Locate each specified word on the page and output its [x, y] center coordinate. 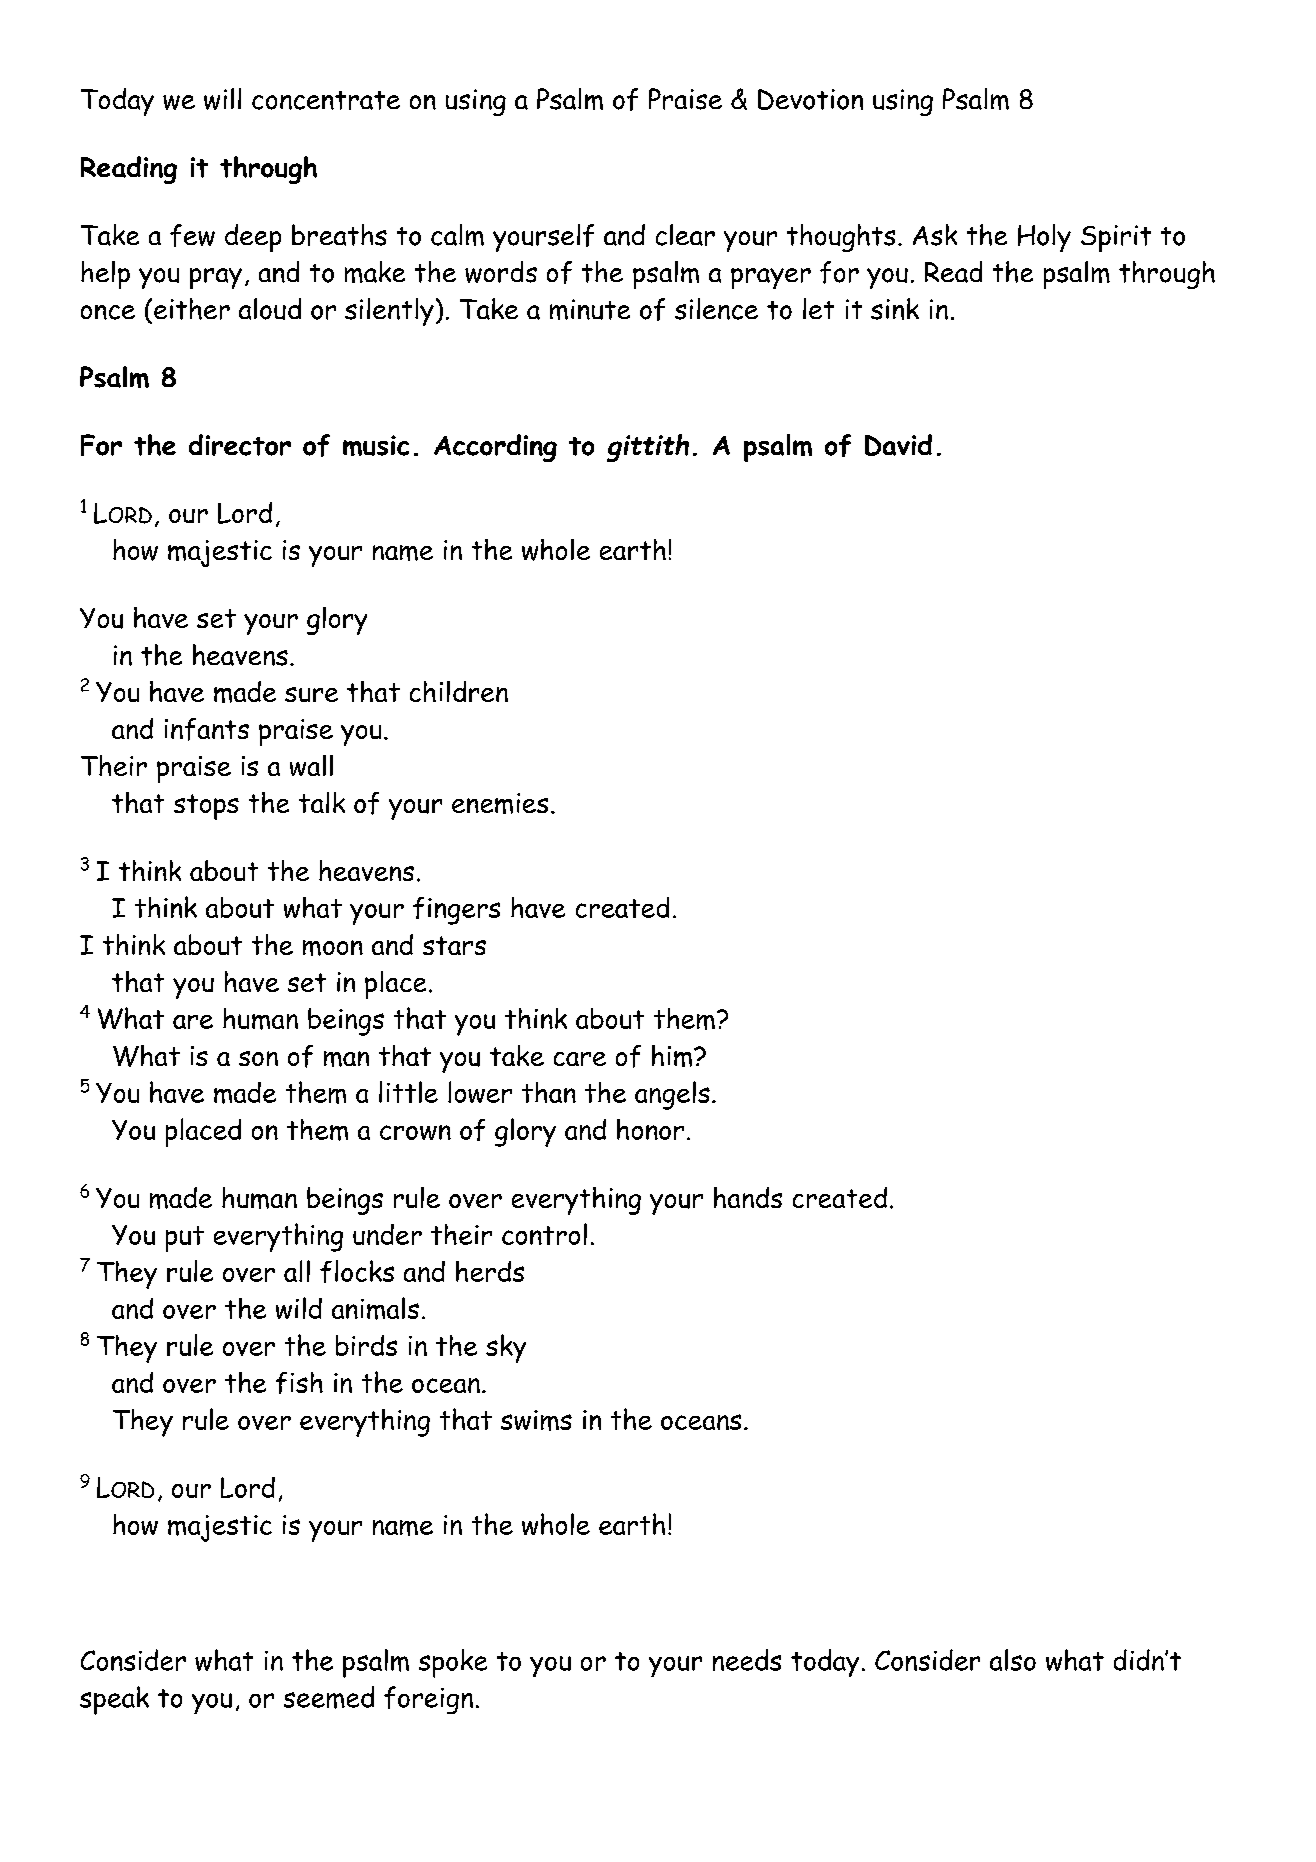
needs [747, 1660]
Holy [1044, 238]
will [222, 99]
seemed [329, 1697]
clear [685, 235]
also [1013, 1660]
